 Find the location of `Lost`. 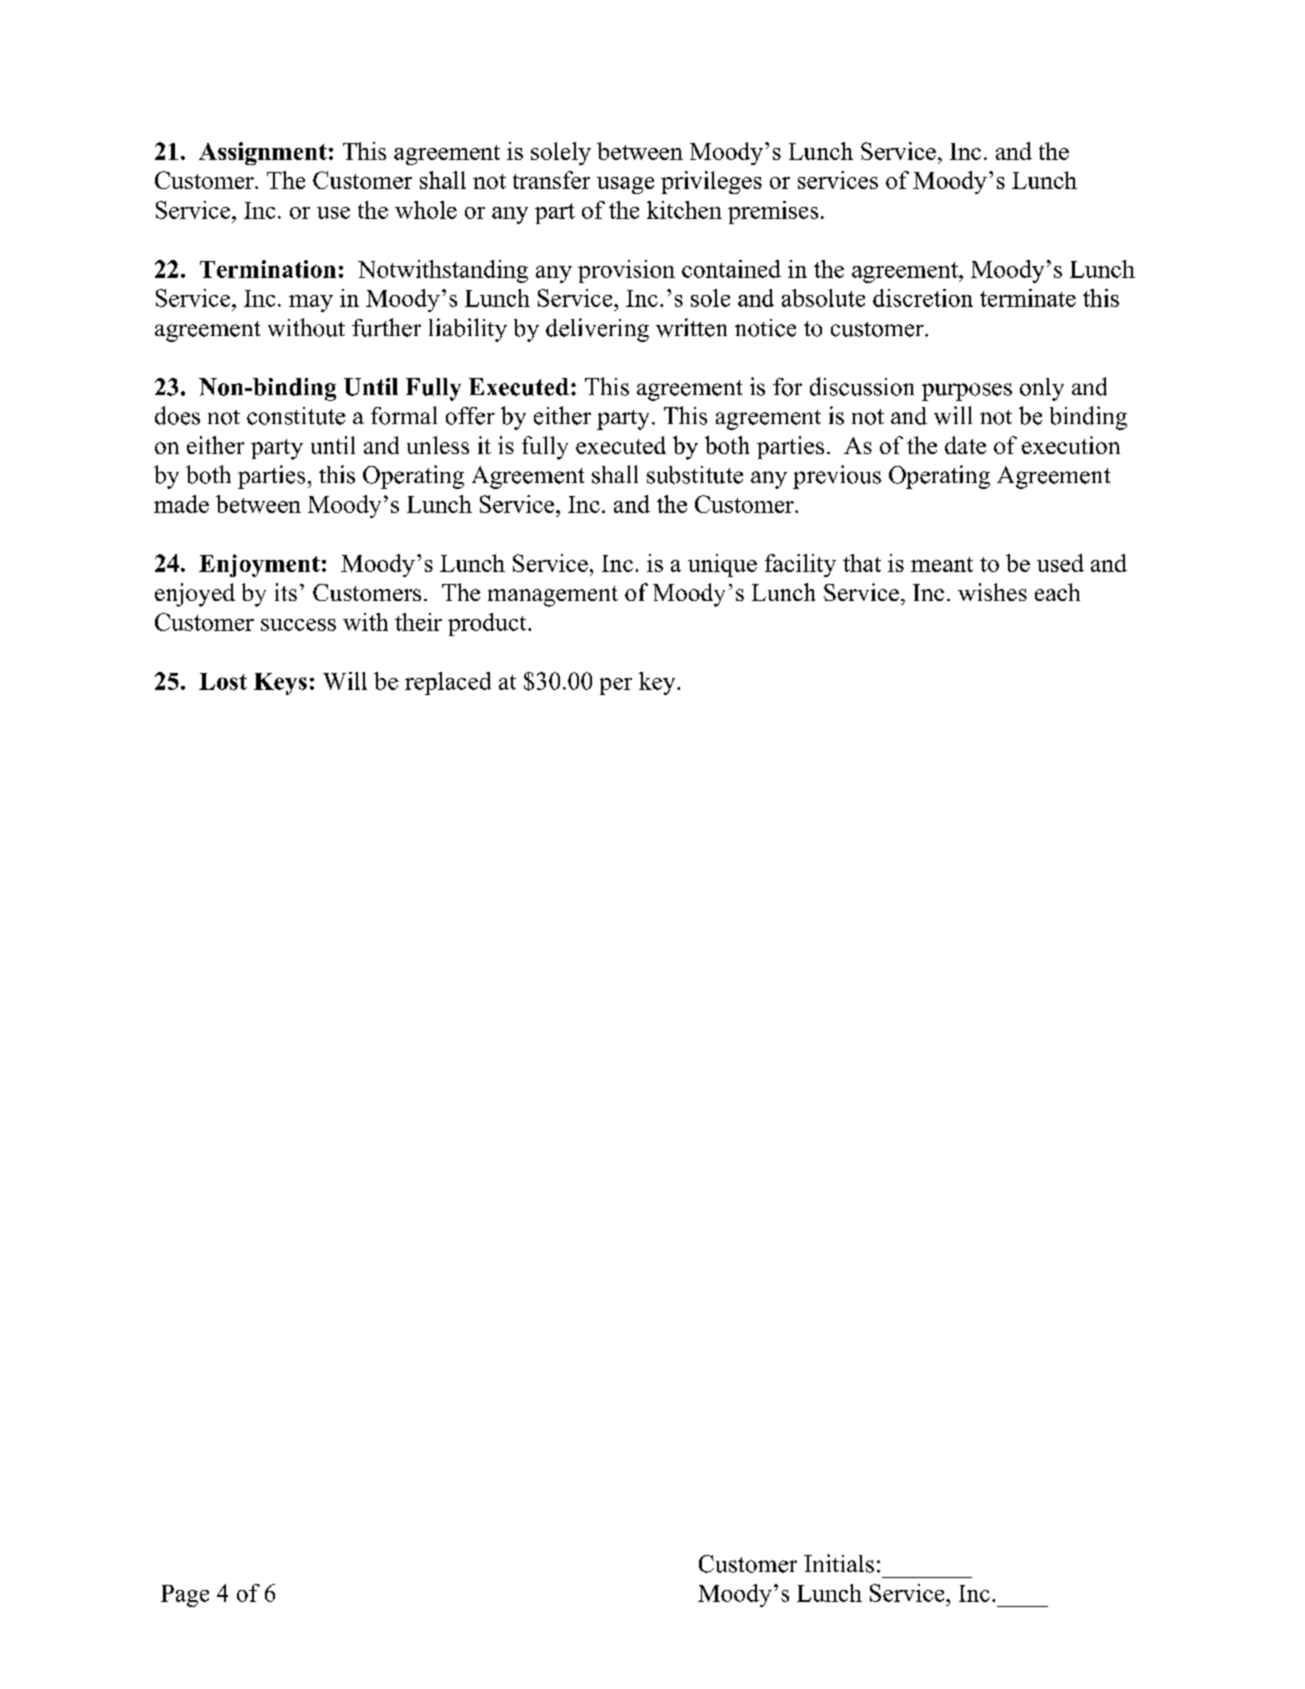

Lost is located at coordinates (223, 681).
